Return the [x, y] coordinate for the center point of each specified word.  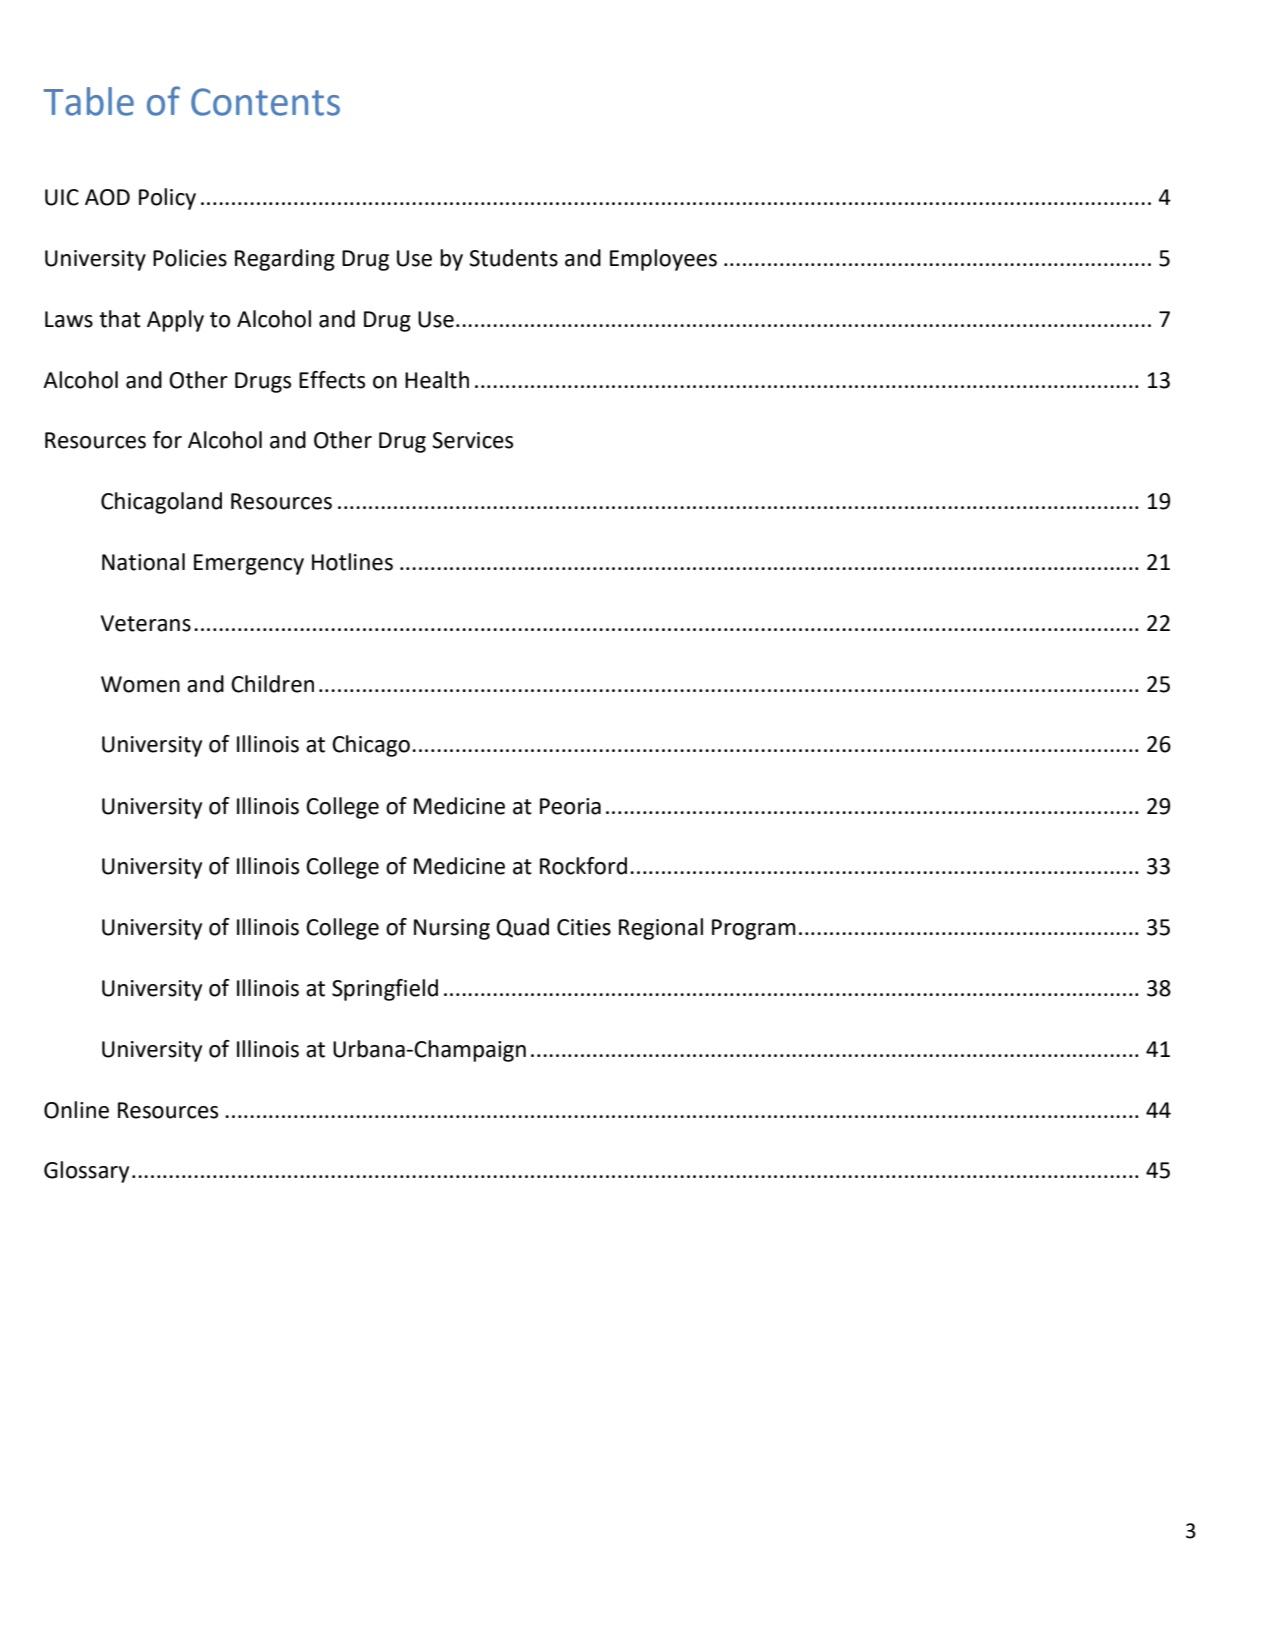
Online [76, 1110]
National [143, 562]
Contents [265, 102]
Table [89, 101]
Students [513, 258]
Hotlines [352, 562]
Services [472, 440]
